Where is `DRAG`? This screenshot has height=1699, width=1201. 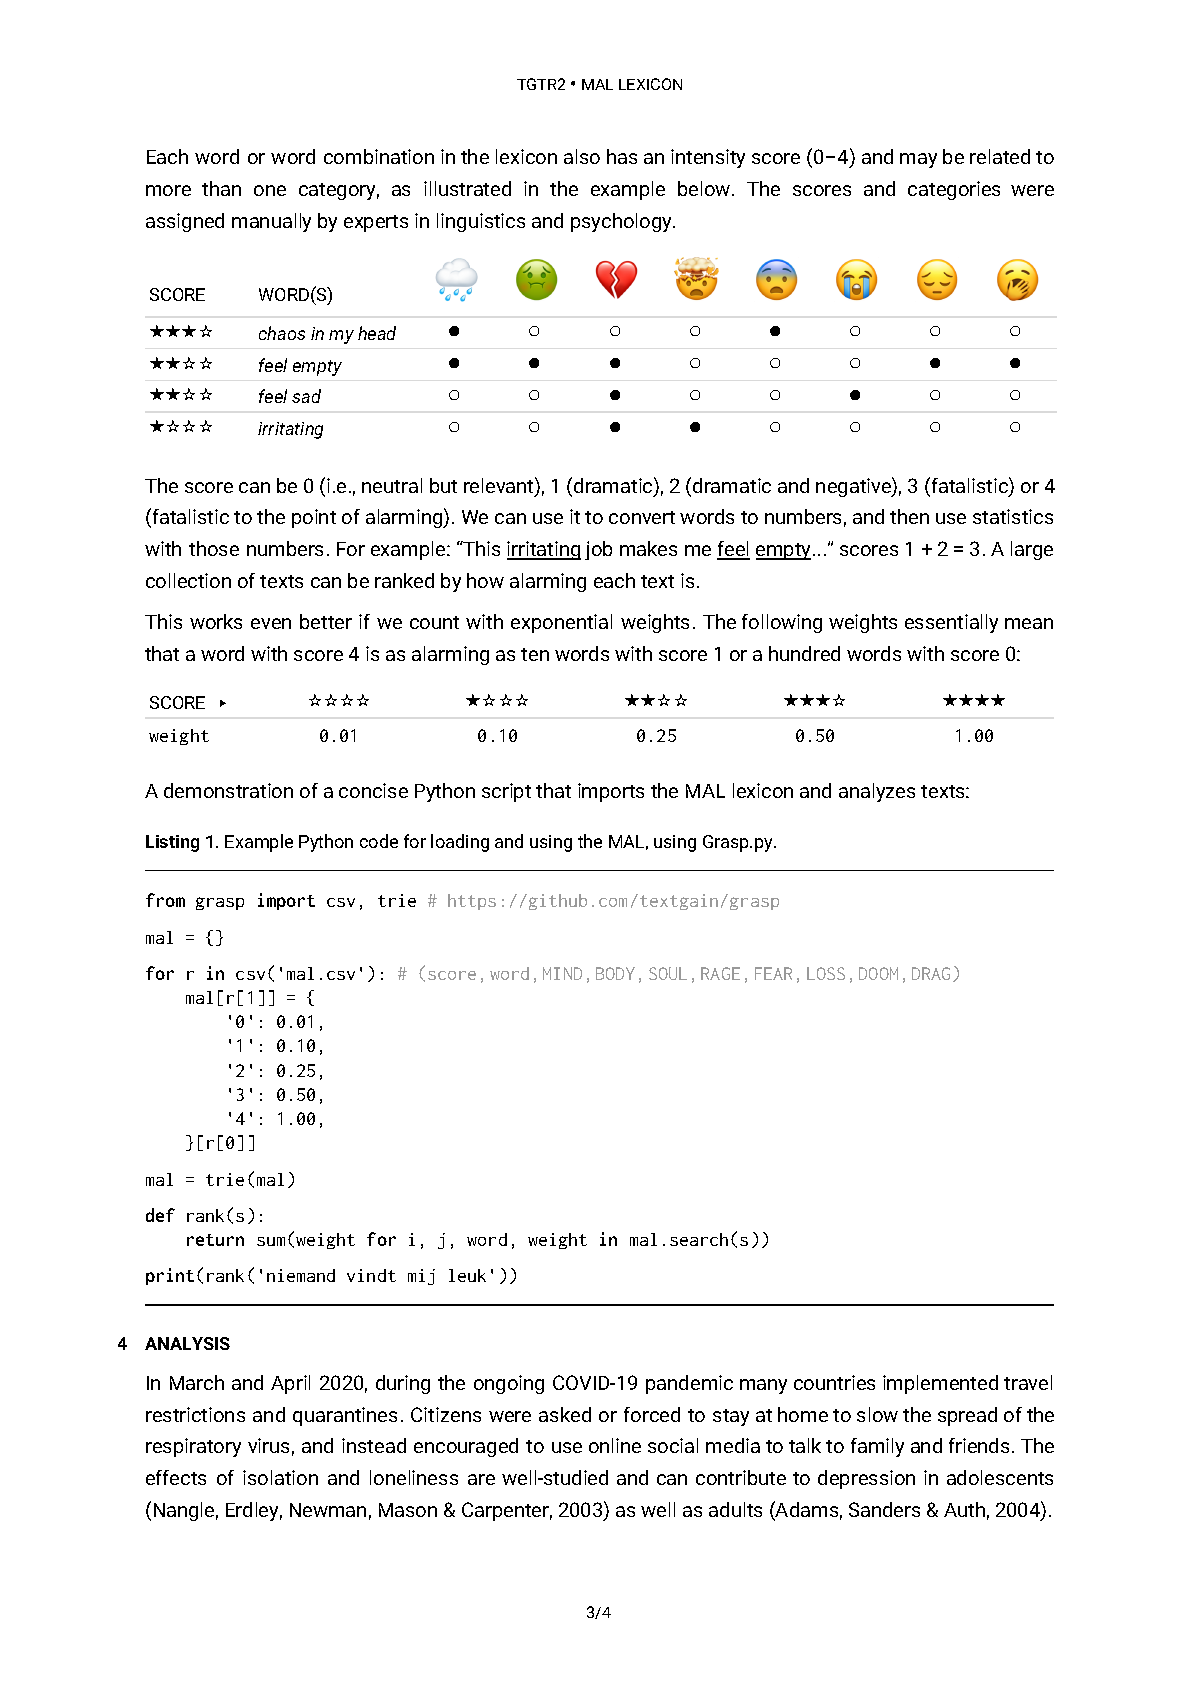
DRAG is located at coordinates (933, 974).
